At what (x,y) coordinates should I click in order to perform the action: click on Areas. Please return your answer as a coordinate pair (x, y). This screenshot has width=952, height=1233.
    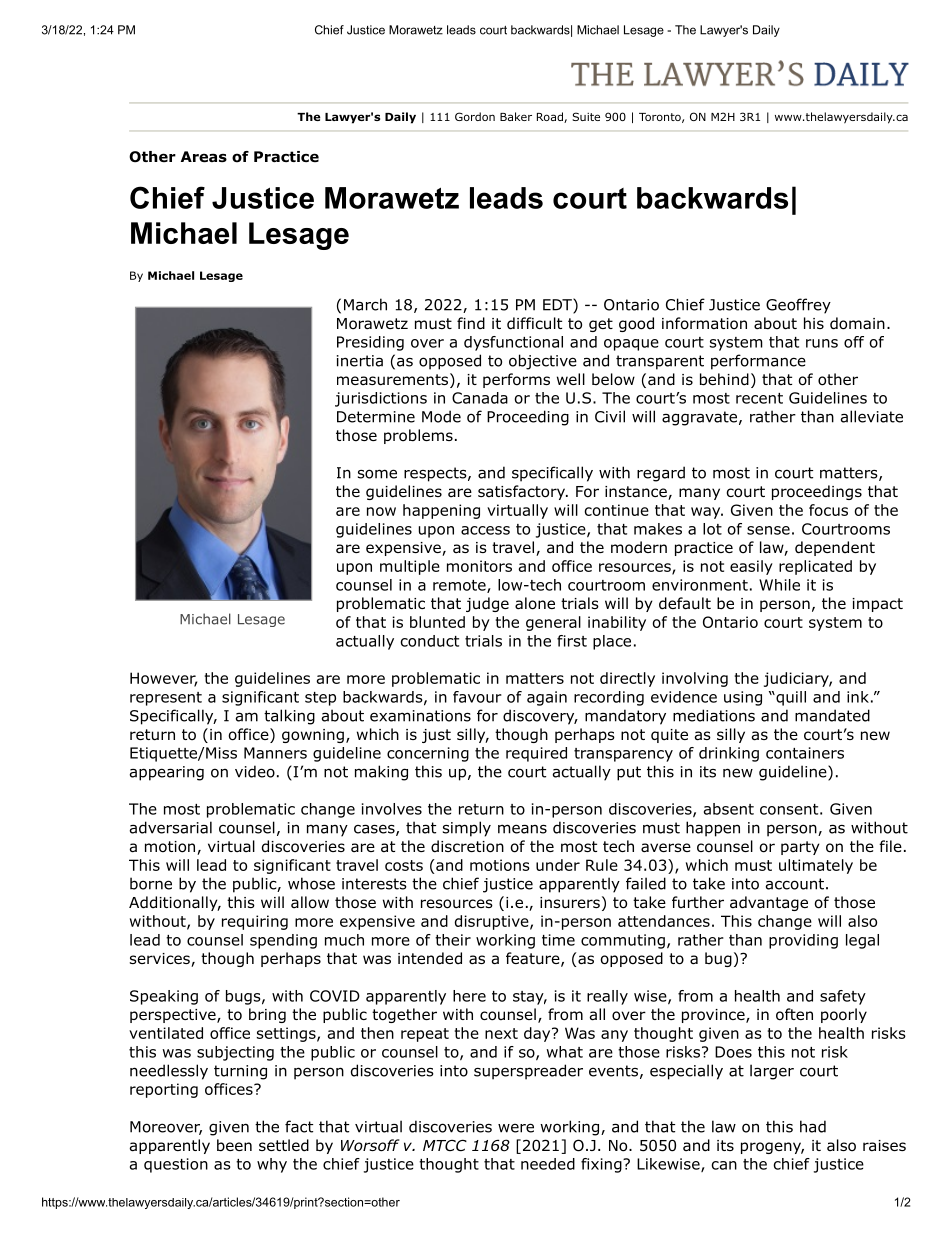
    Looking at the image, I should click on (204, 157).
